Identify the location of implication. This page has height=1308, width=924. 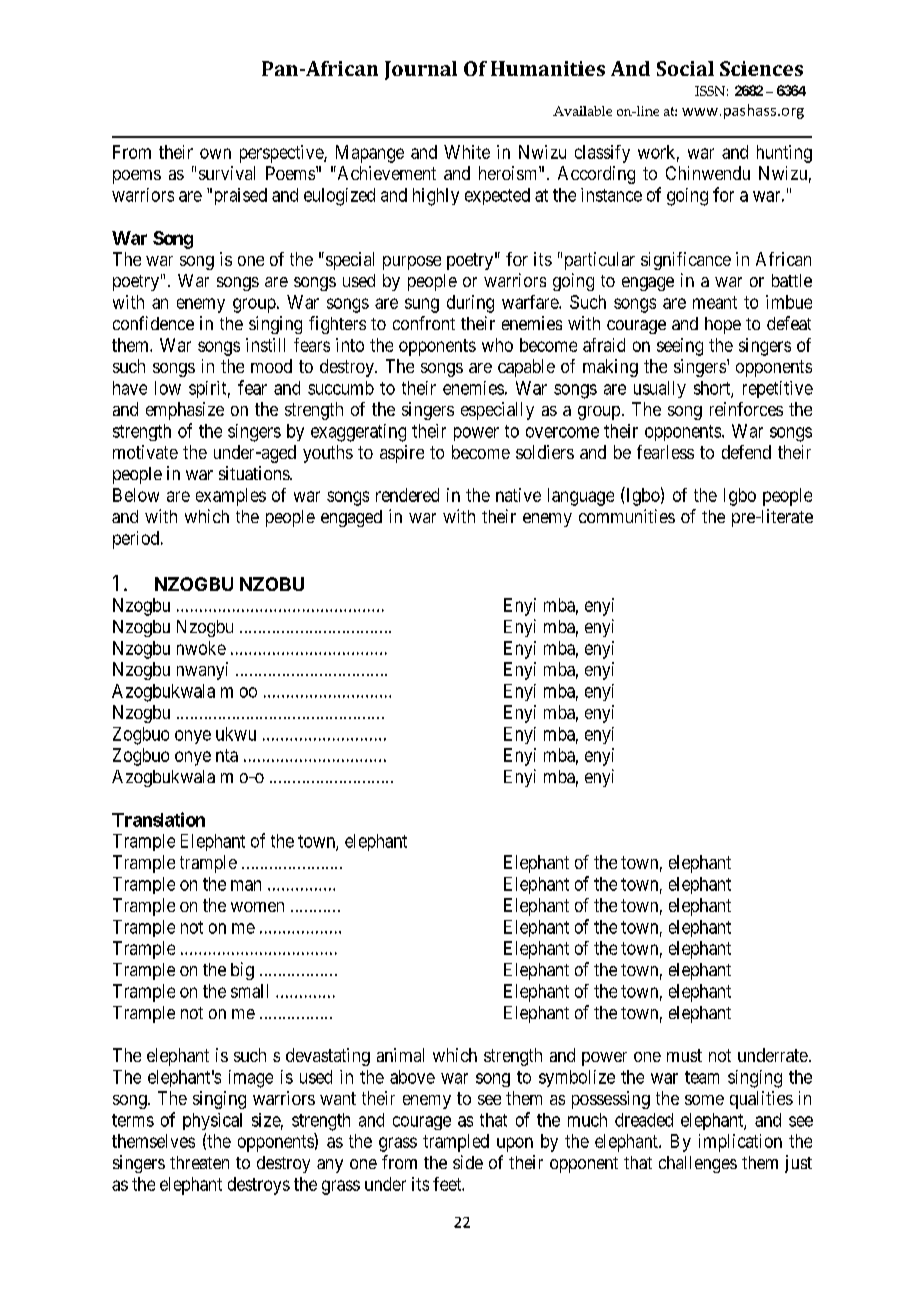
(740, 1143).
